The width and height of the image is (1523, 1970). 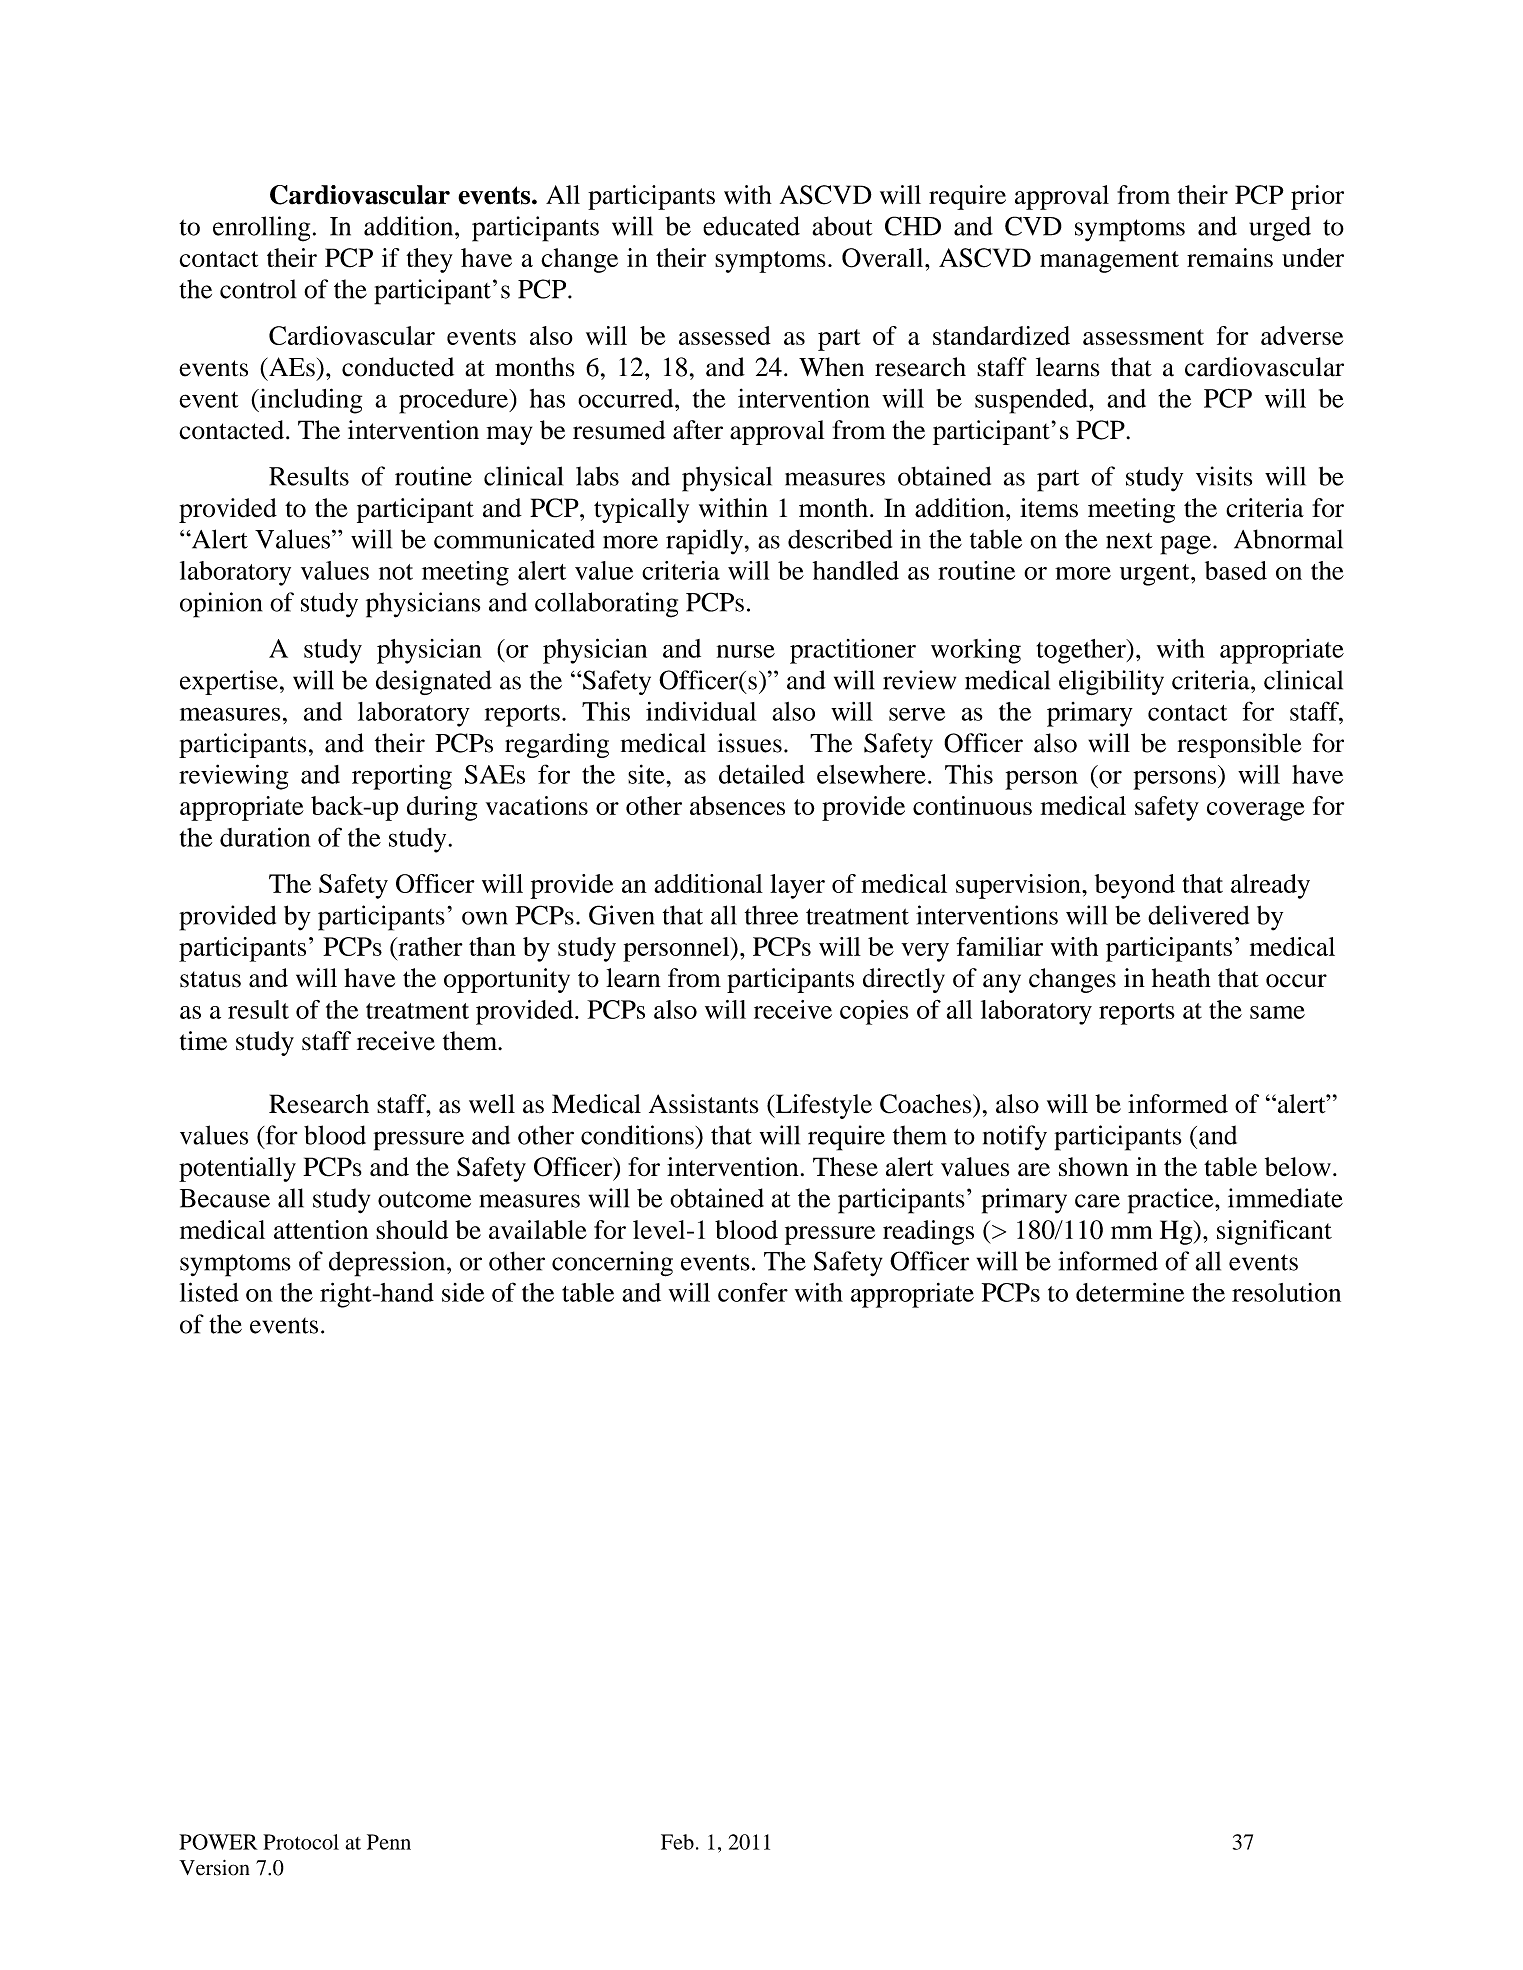 I want to click on remains, so click(x=1230, y=257).
